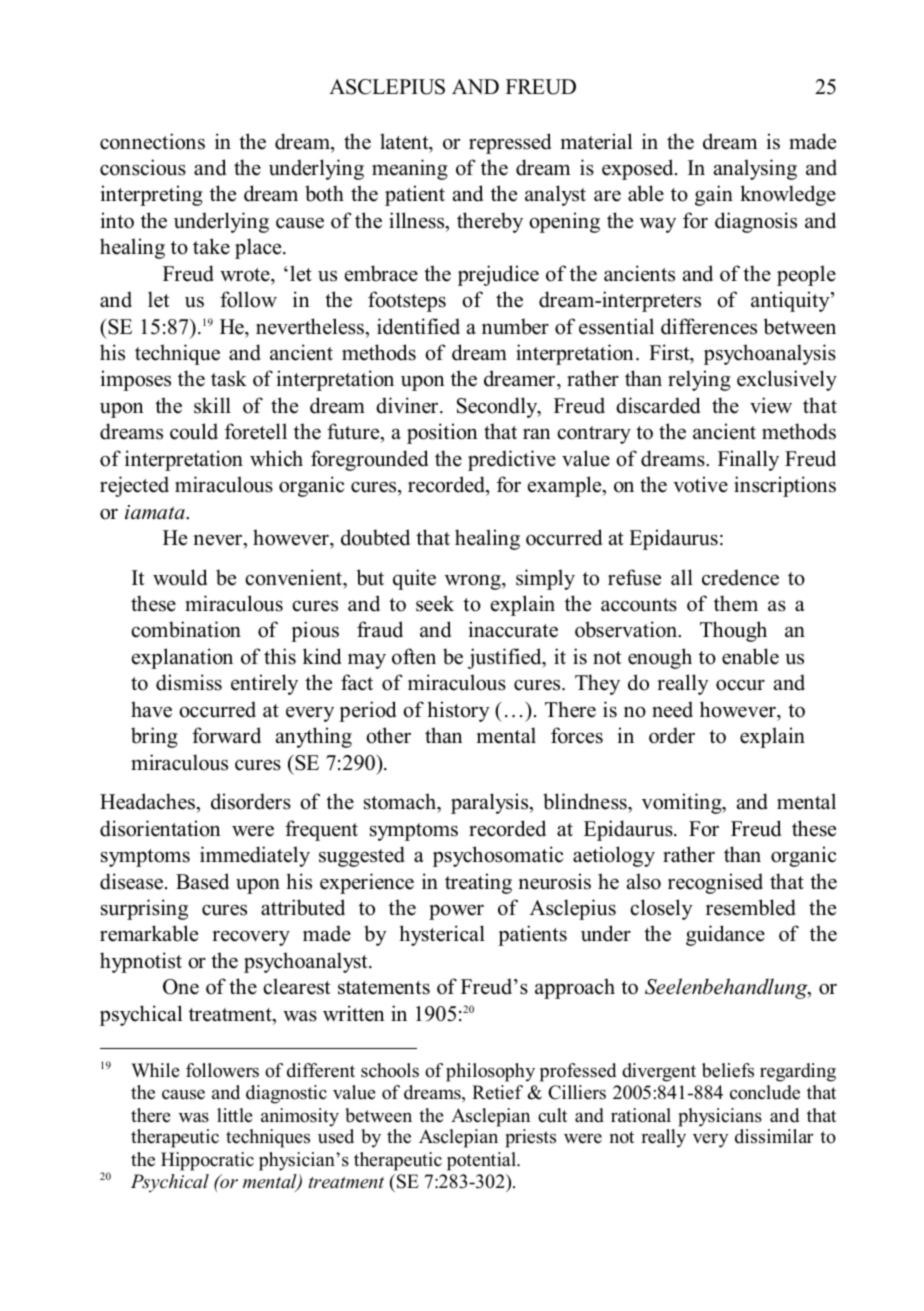  Describe the element at coordinates (182, 658) in the screenshot. I see `explanation` at that location.
